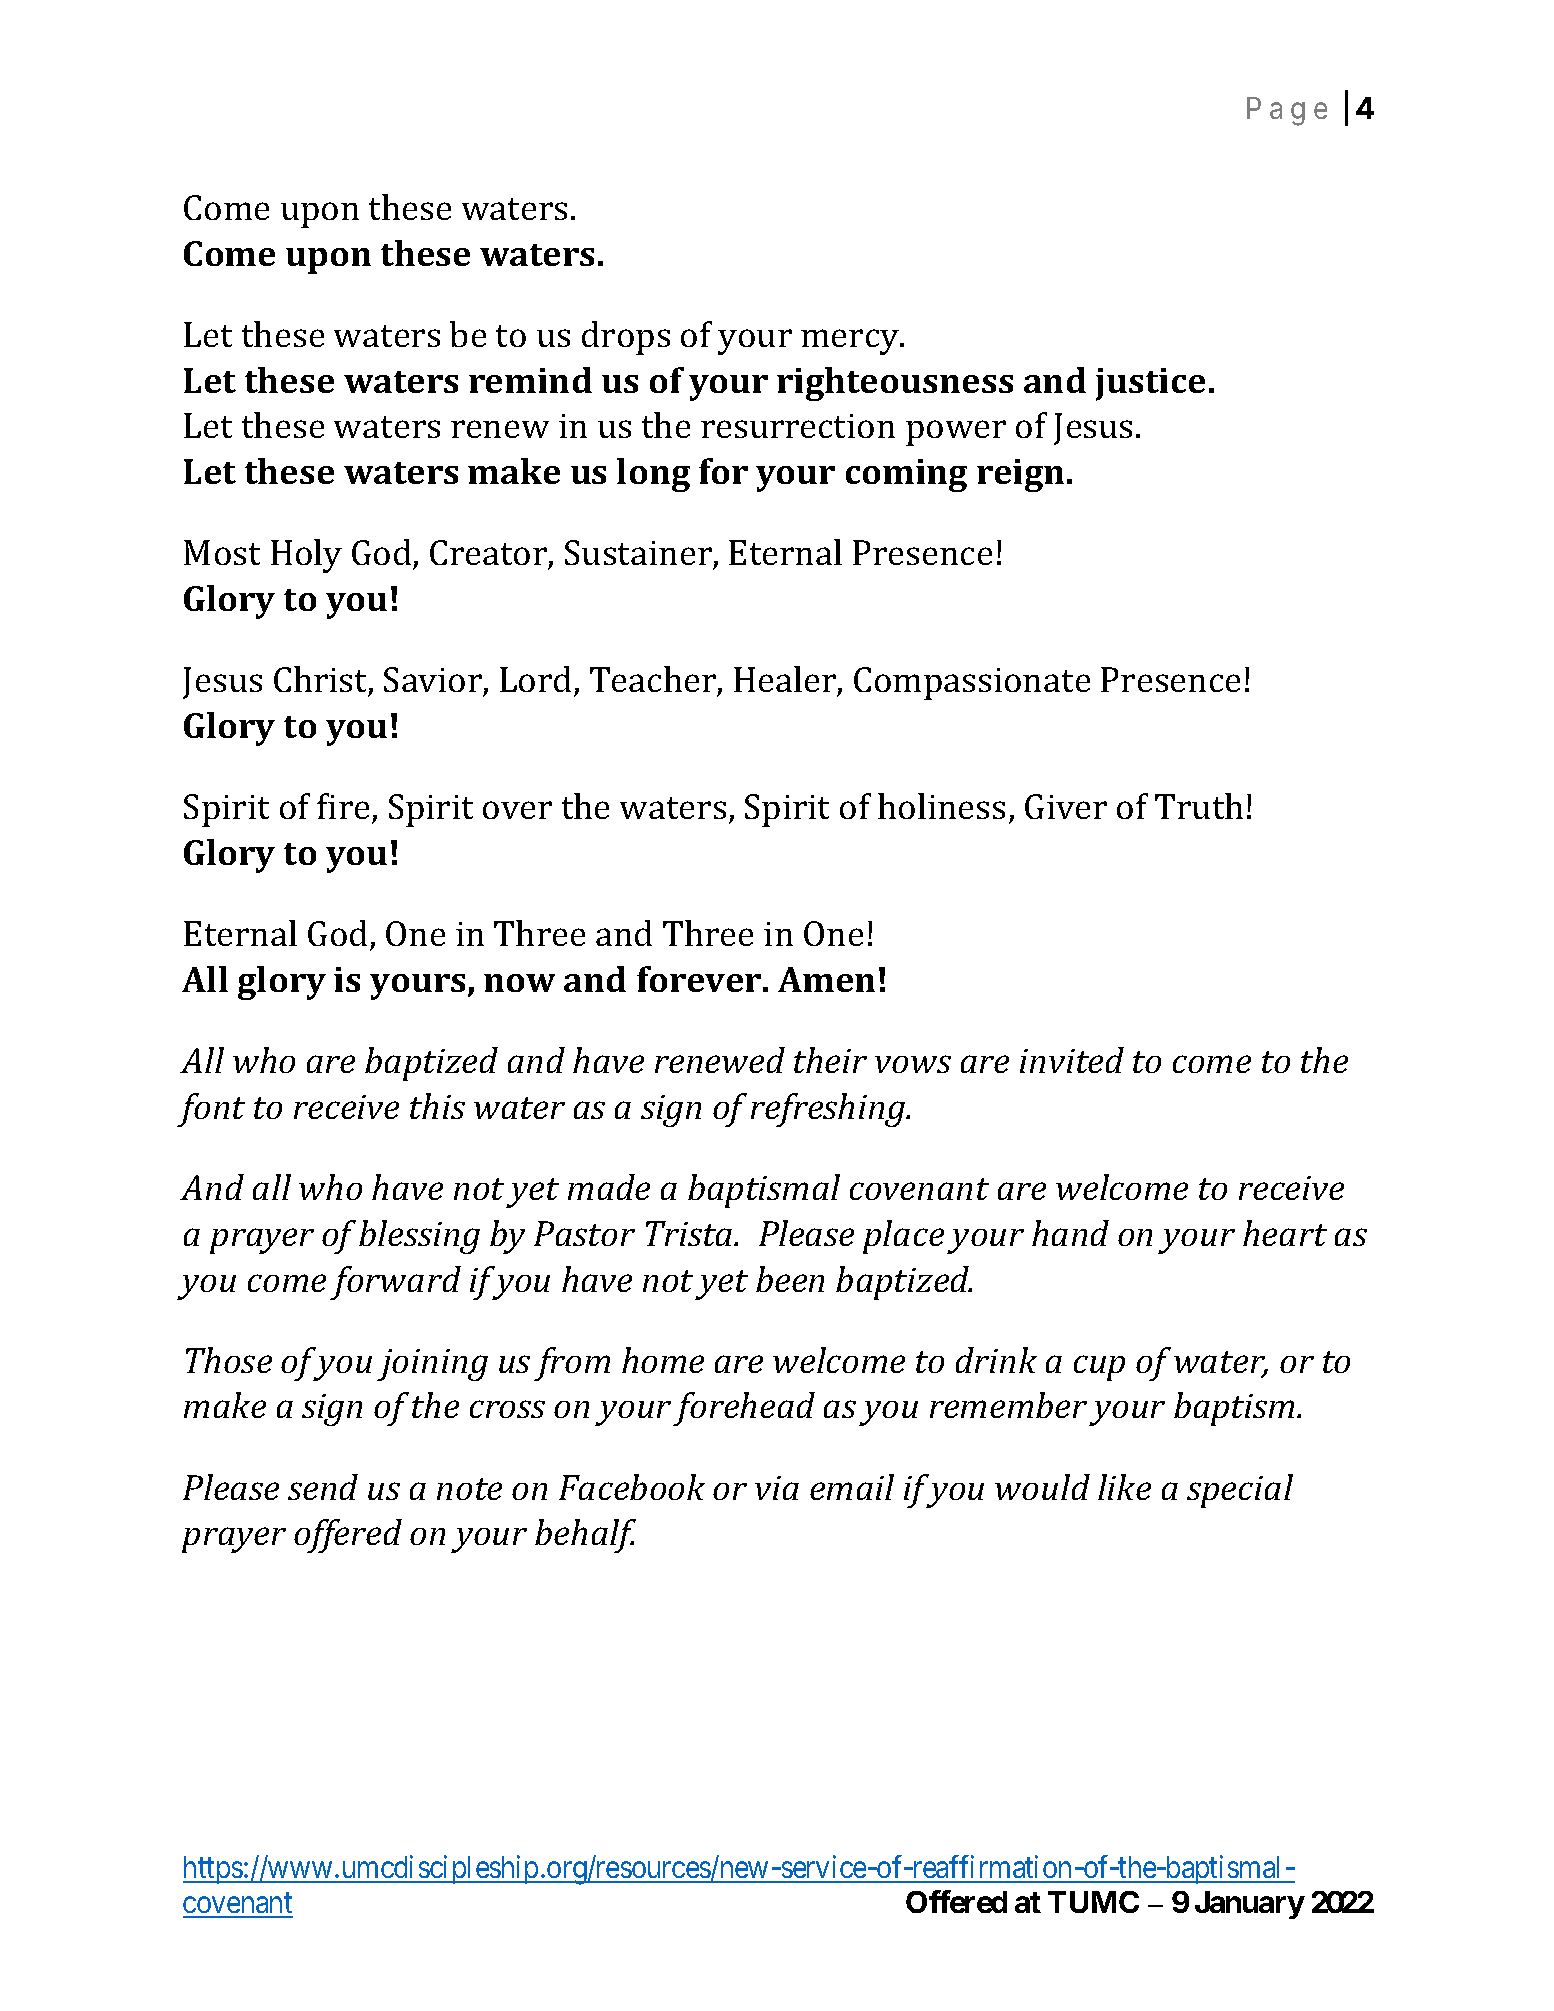 Image resolution: width=1554 pixels, height=2011 pixels. I want to click on invited, so click(1072, 1060).
